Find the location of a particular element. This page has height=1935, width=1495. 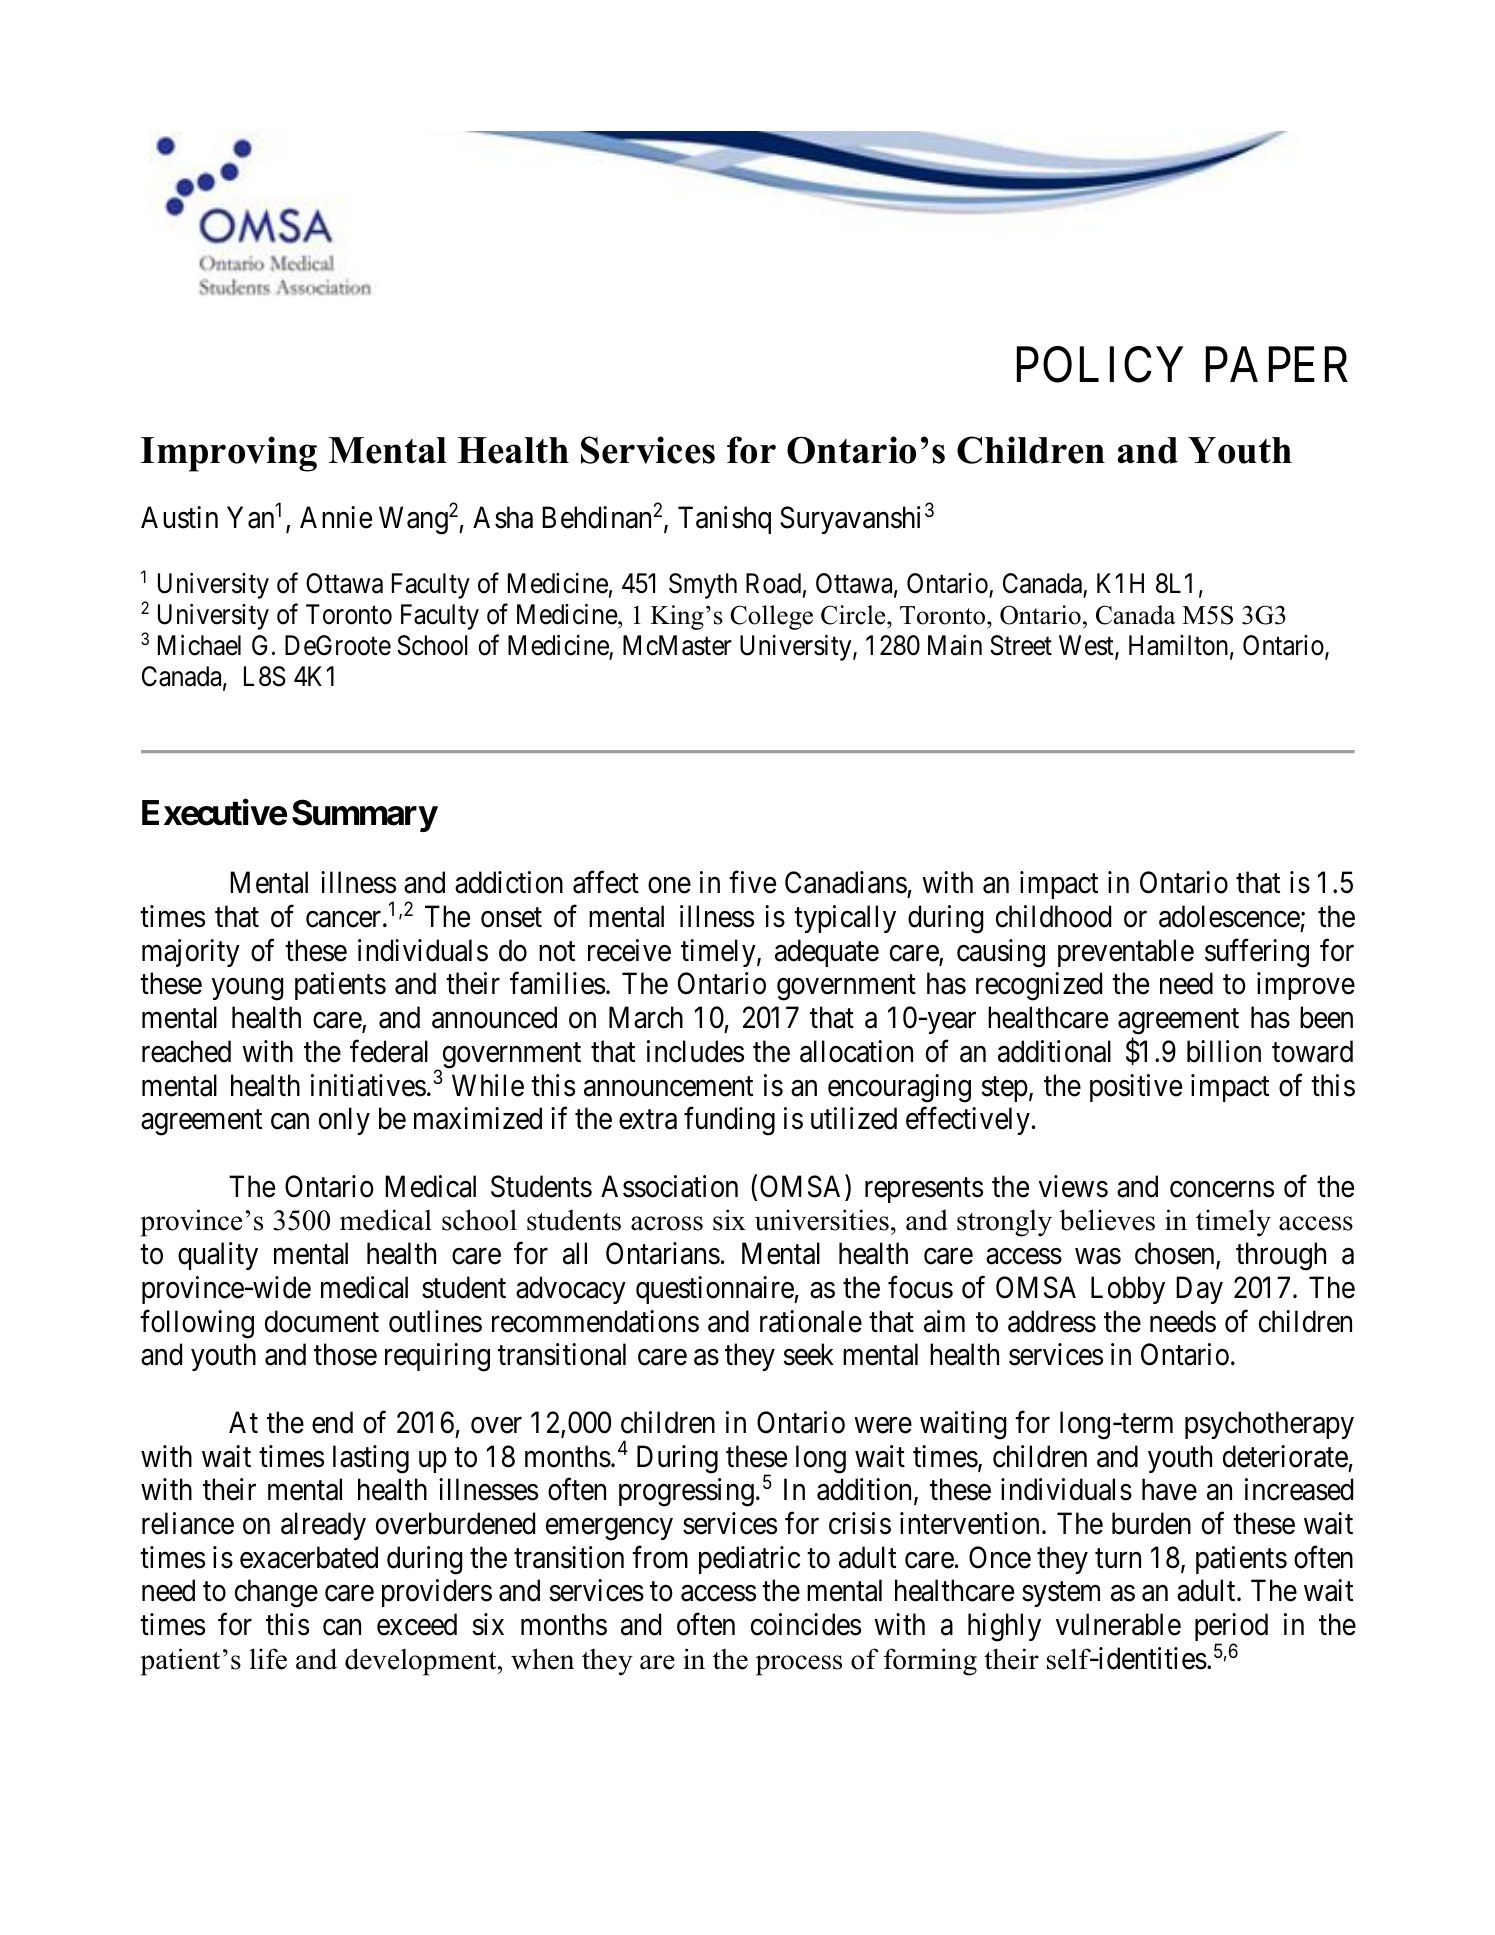

quality is located at coordinates (218, 1256).
